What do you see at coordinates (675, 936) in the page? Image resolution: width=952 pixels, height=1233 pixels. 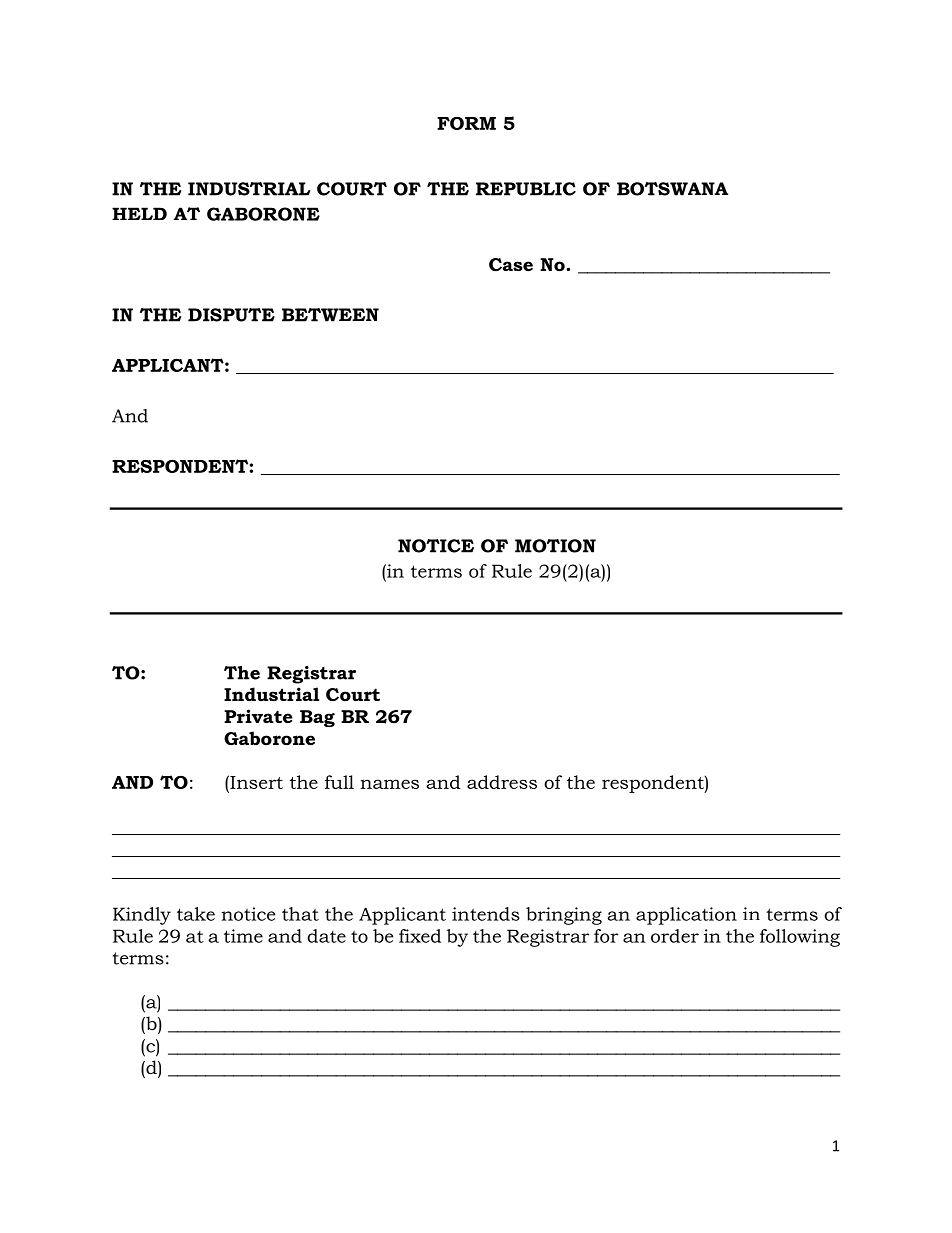 I see `order` at bounding box center [675, 936].
